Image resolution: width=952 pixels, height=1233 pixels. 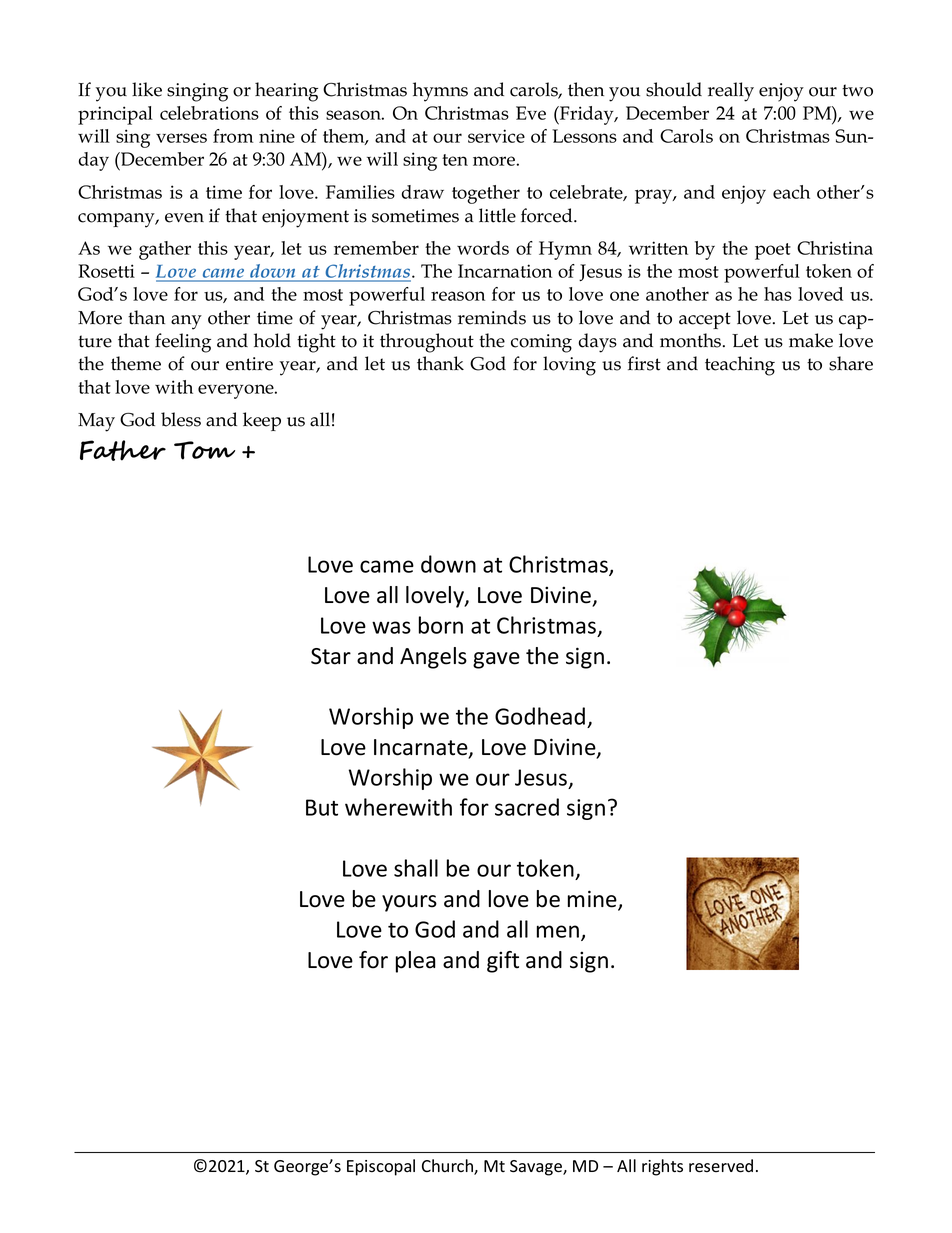 I want to click on really, so click(x=731, y=92).
